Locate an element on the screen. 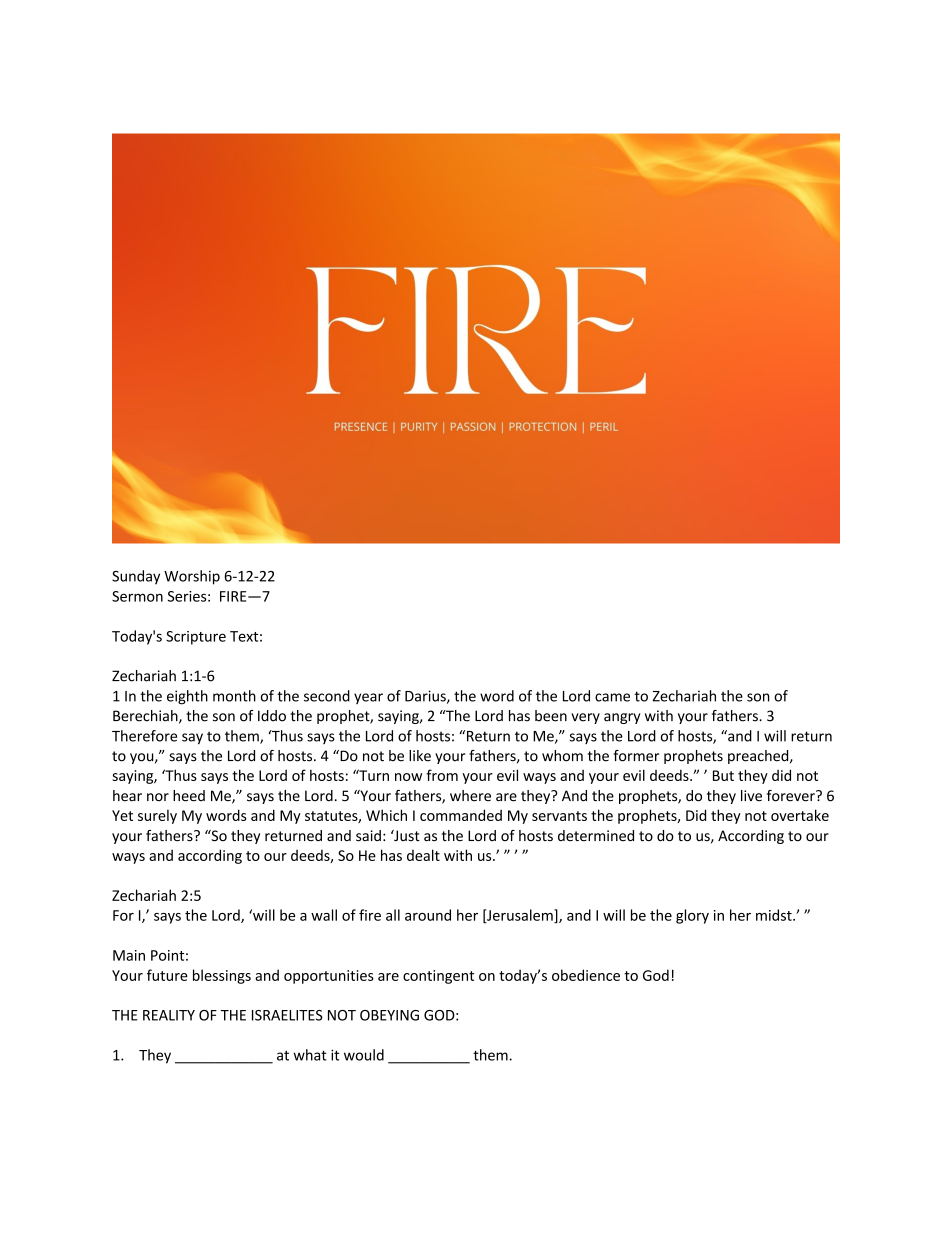  surely is located at coordinates (157, 816).
